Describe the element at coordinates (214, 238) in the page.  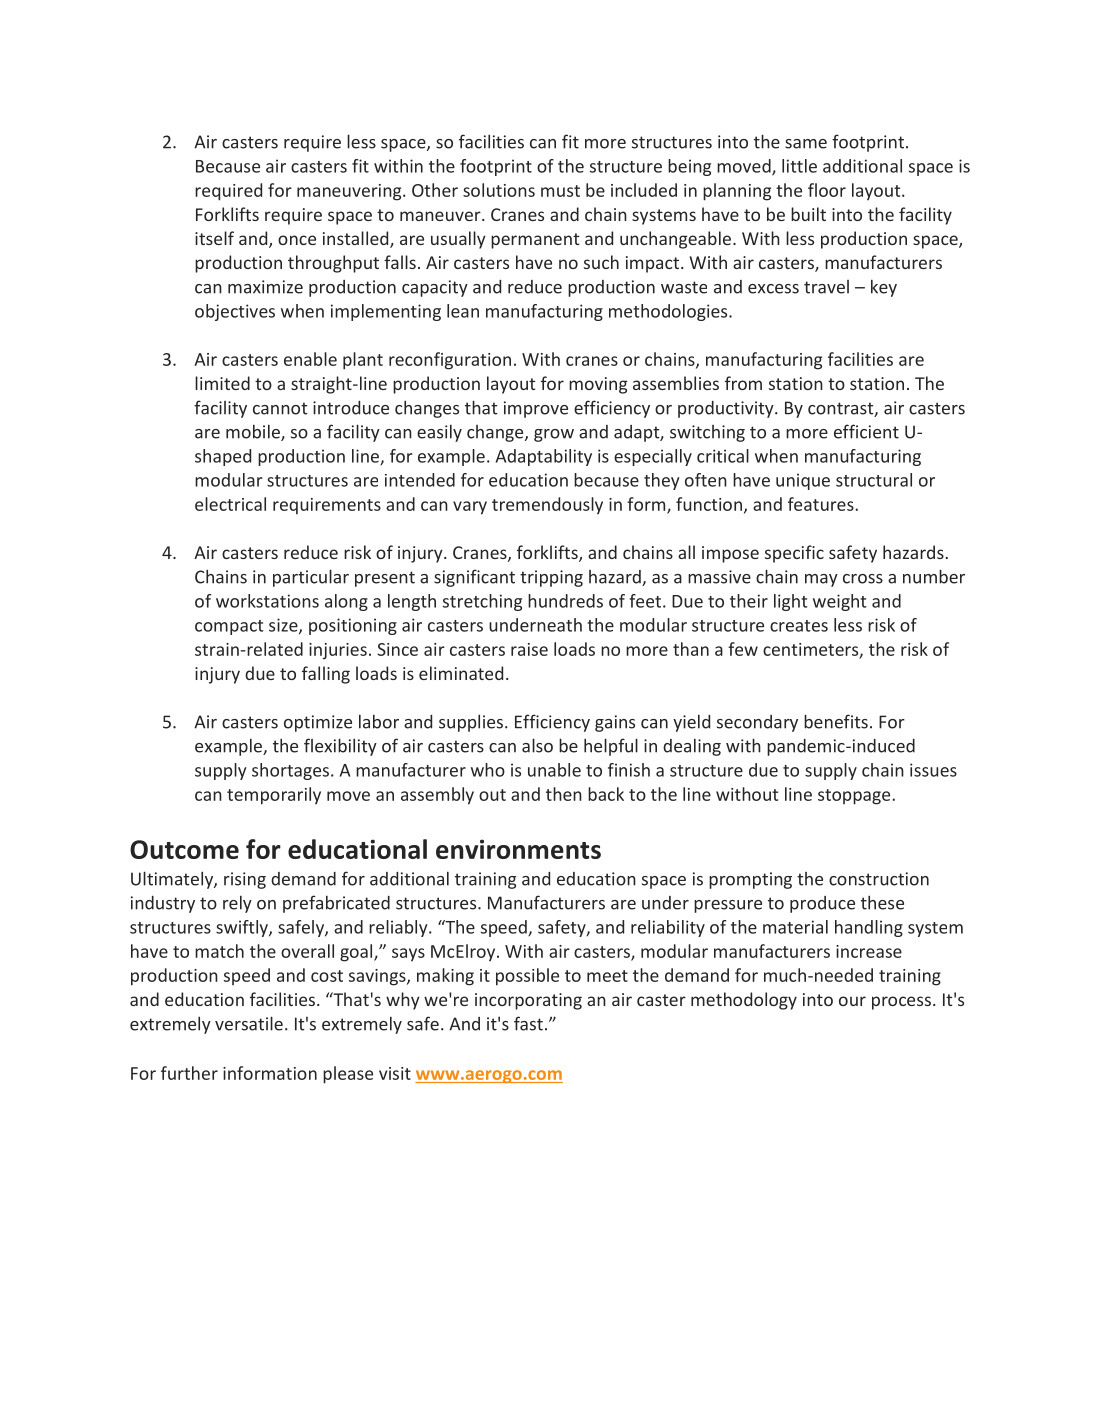
I see `itself` at that location.
